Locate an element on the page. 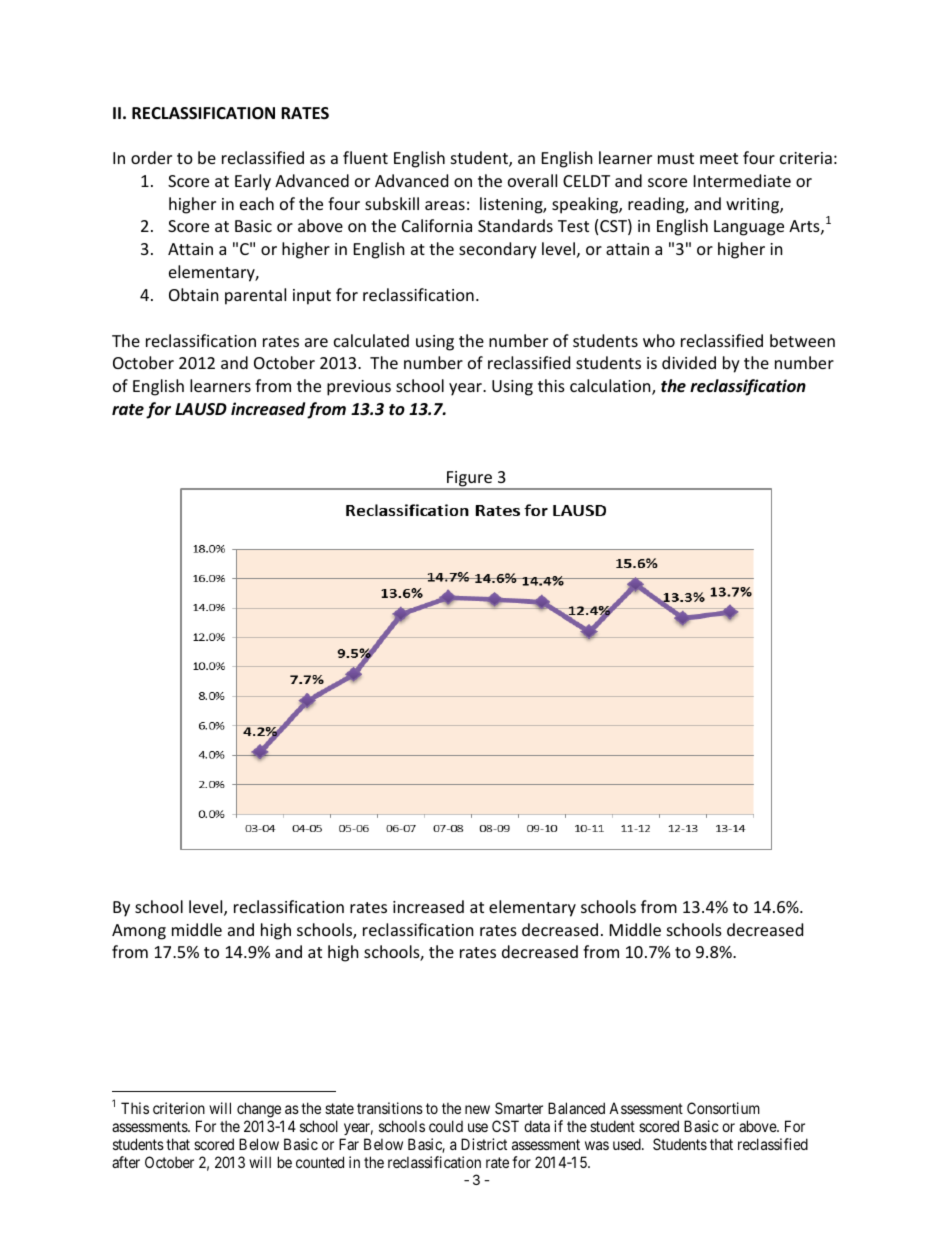  areas is located at coordinates (445, 205).
